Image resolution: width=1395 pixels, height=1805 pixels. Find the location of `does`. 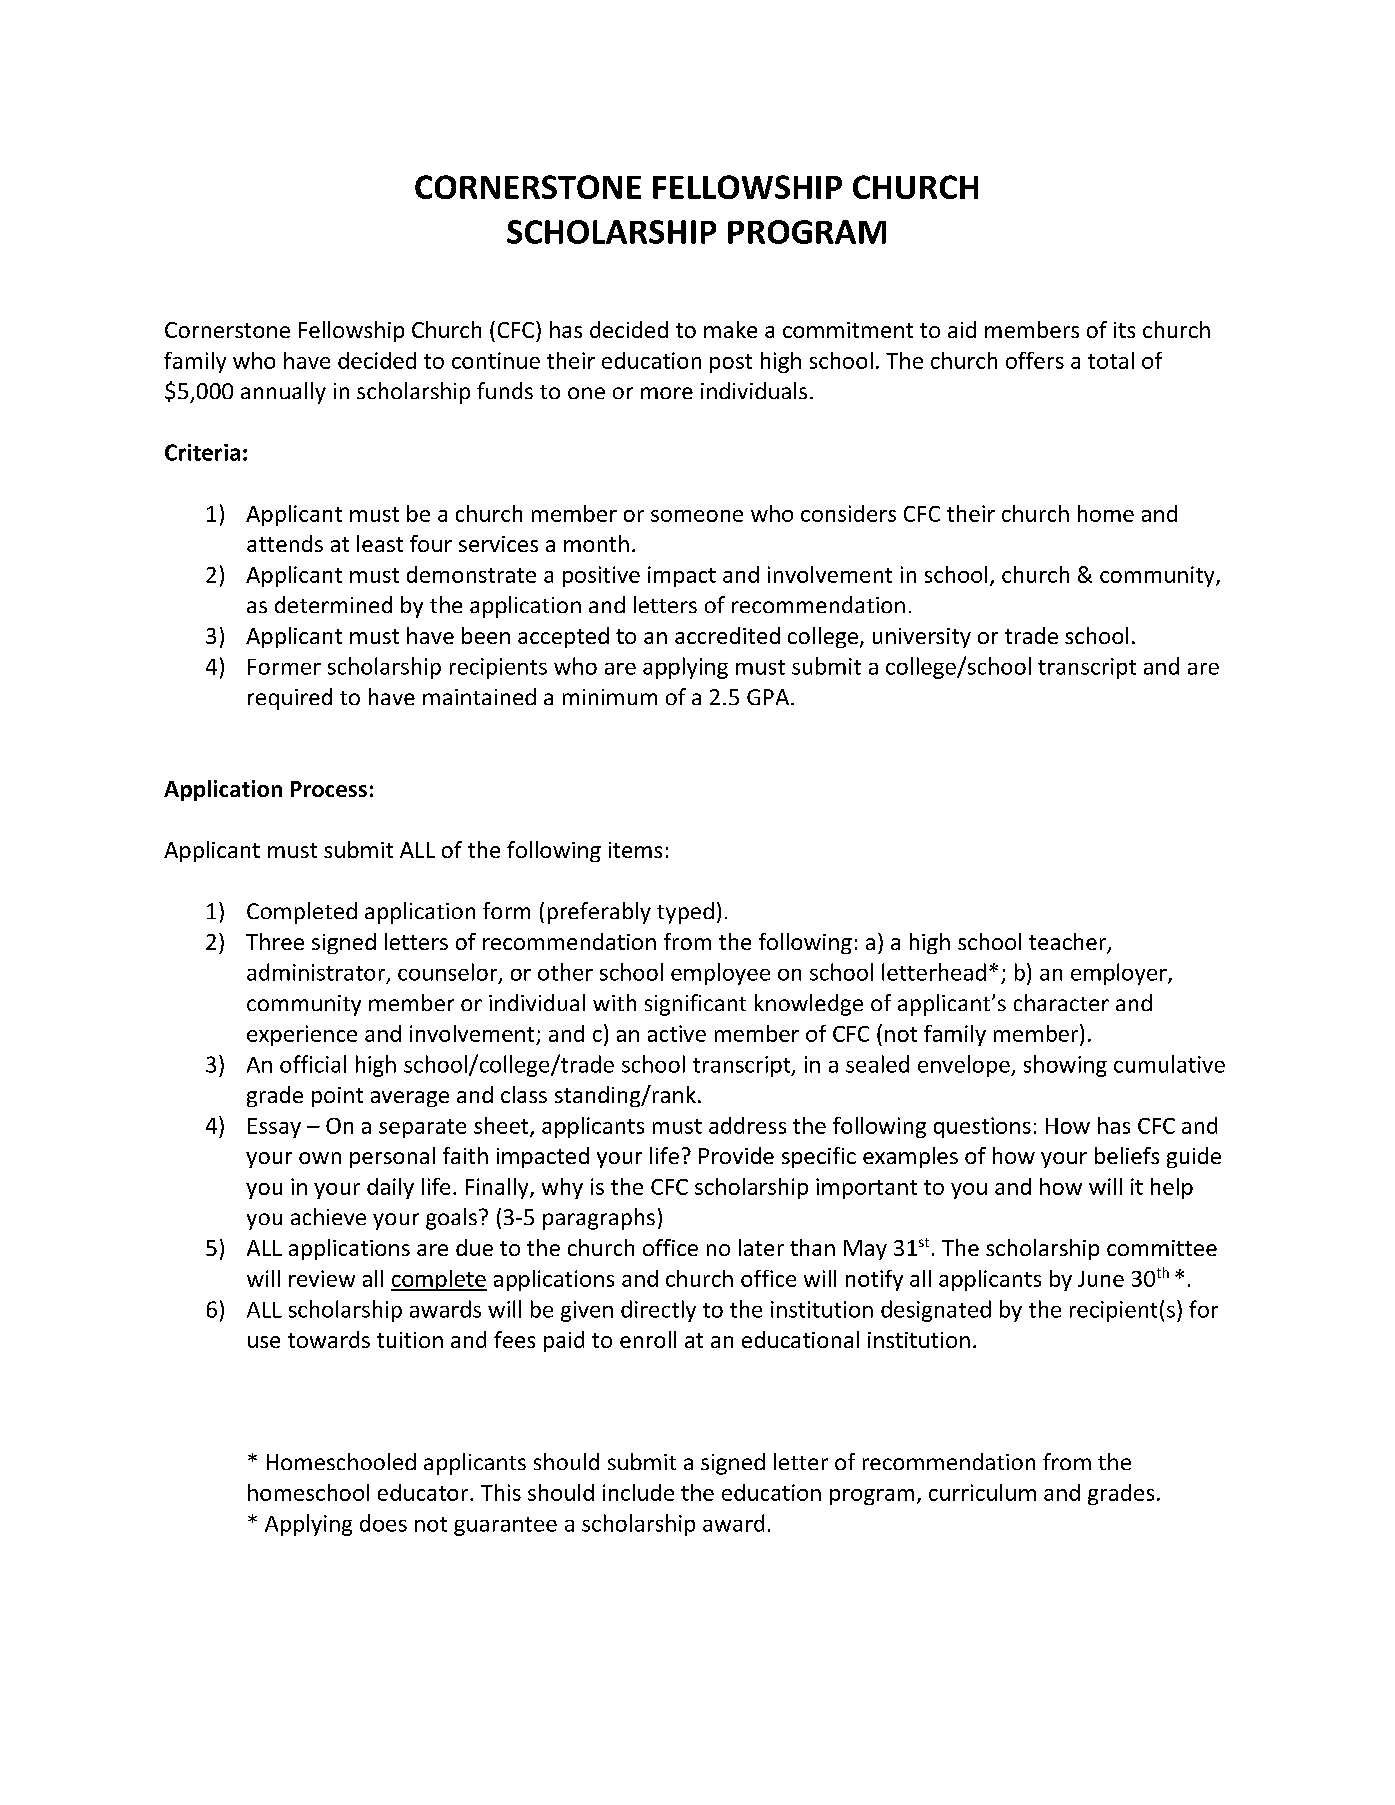

does is located at coordinates (383, 1523).
